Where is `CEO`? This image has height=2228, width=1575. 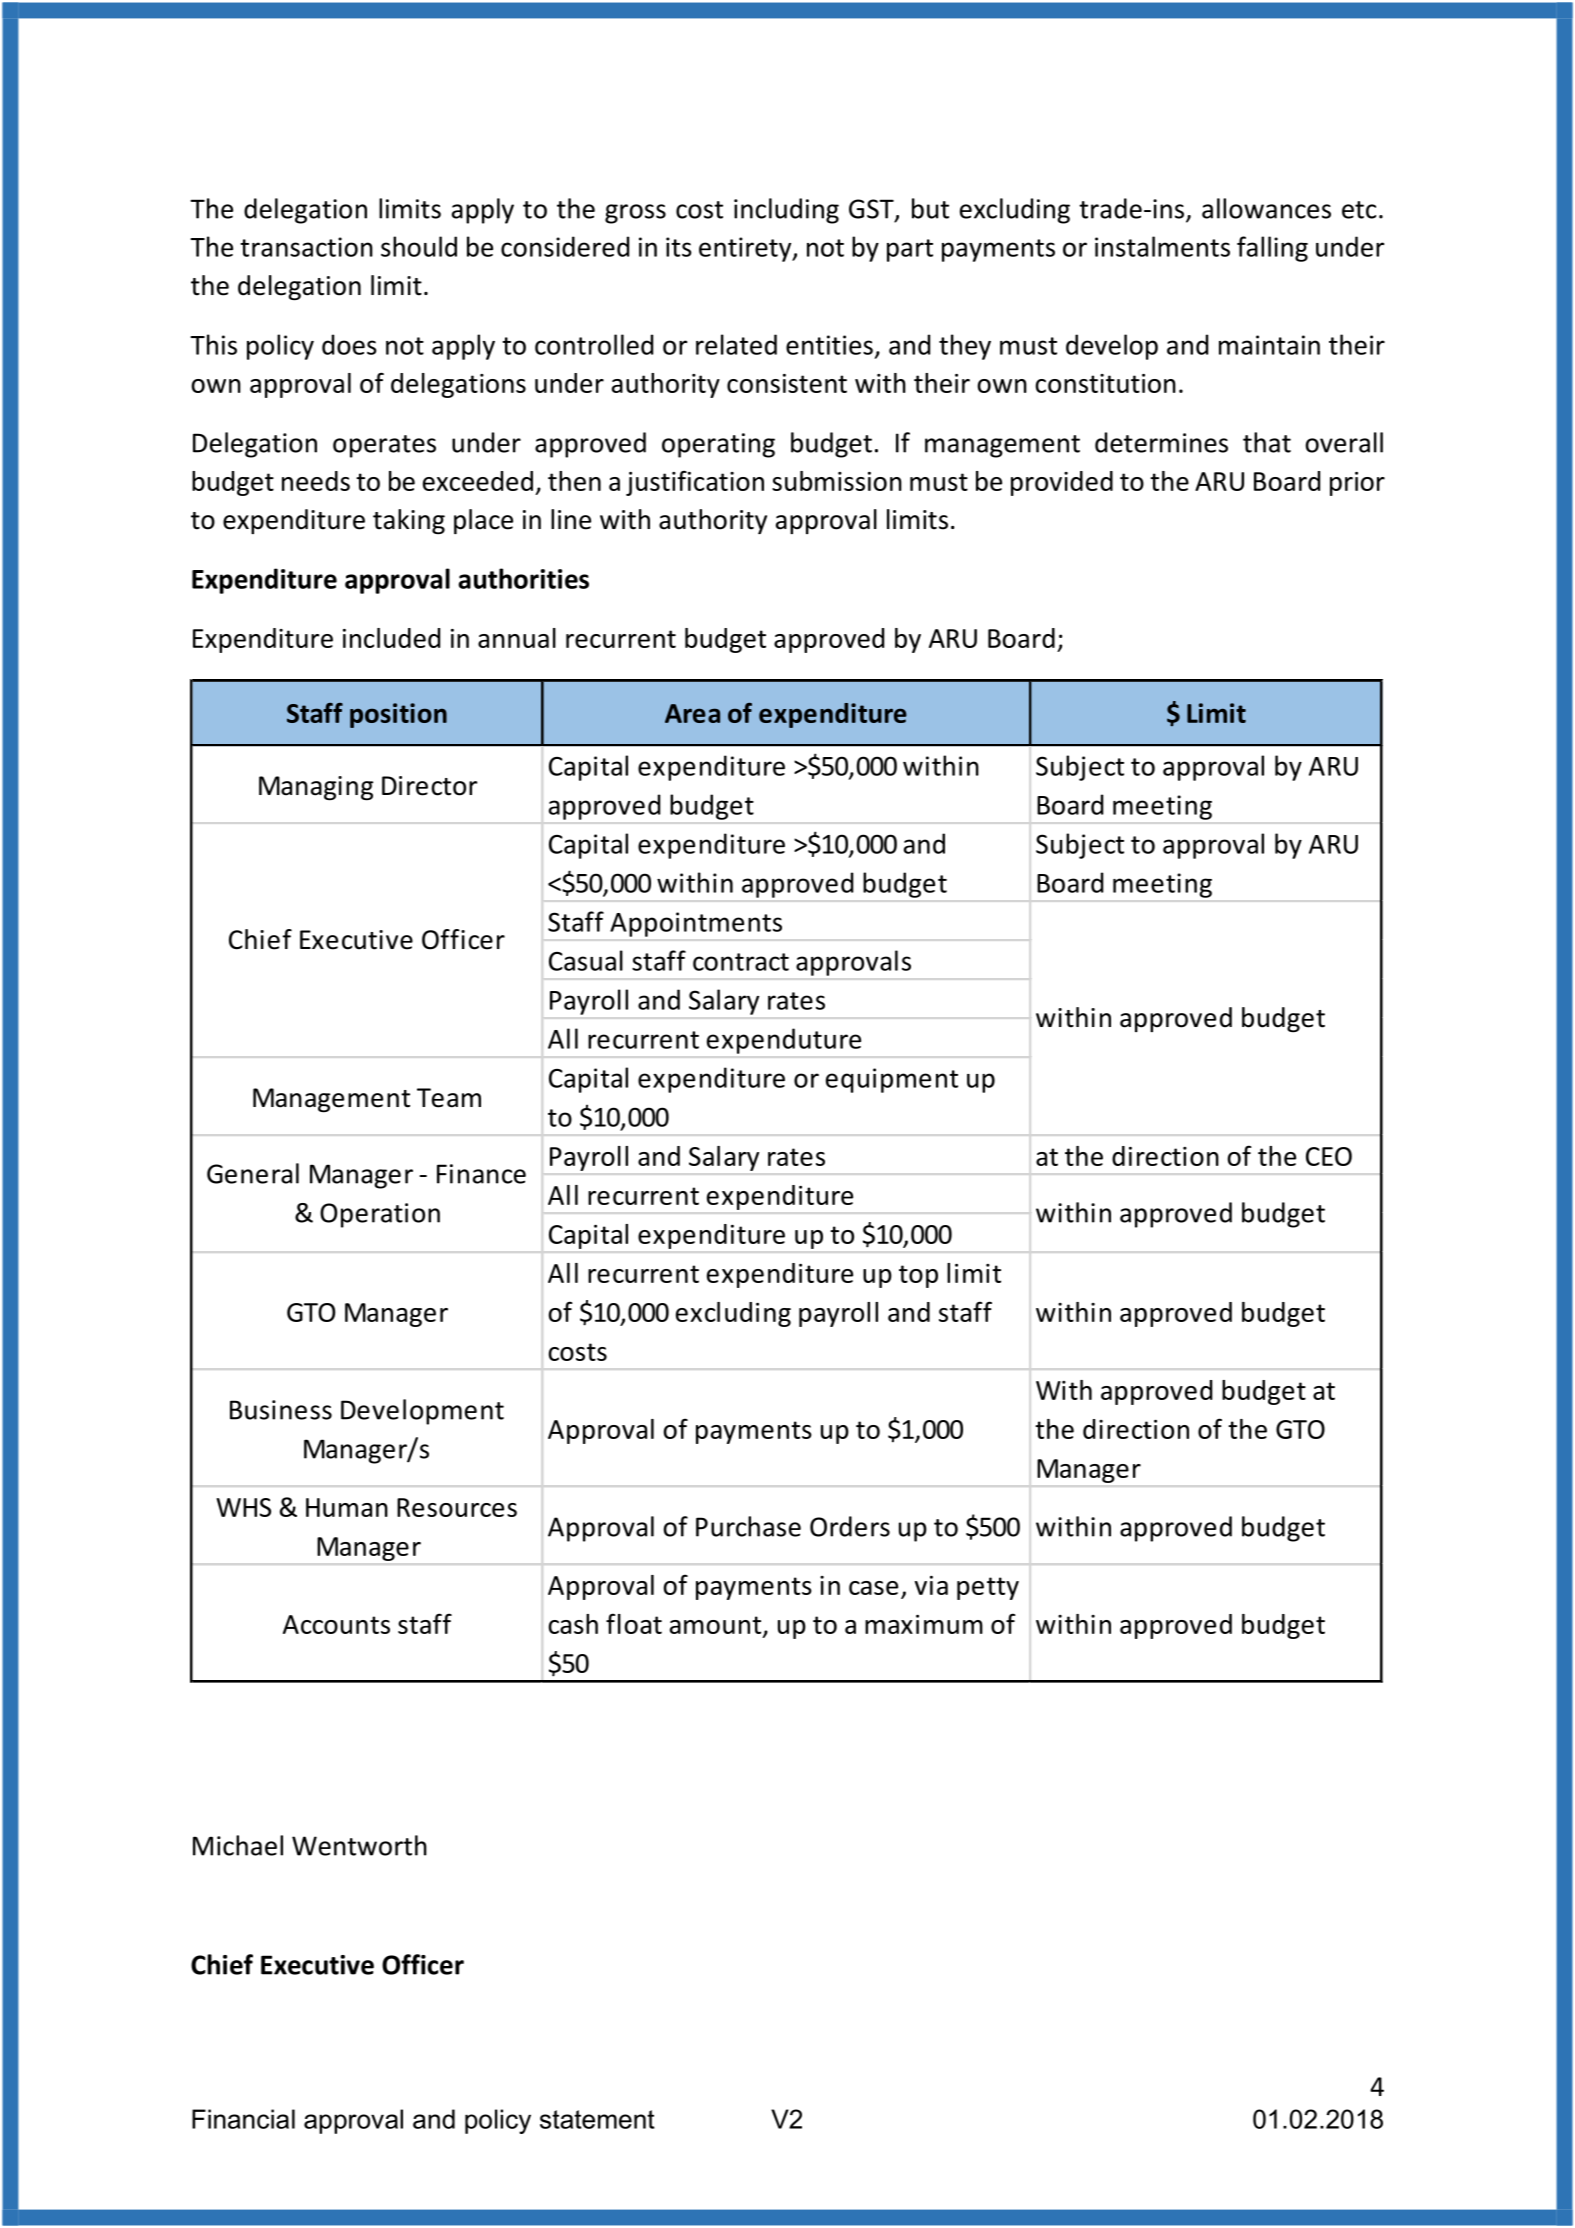
CEO is located at coordinates (1329, 1156).
